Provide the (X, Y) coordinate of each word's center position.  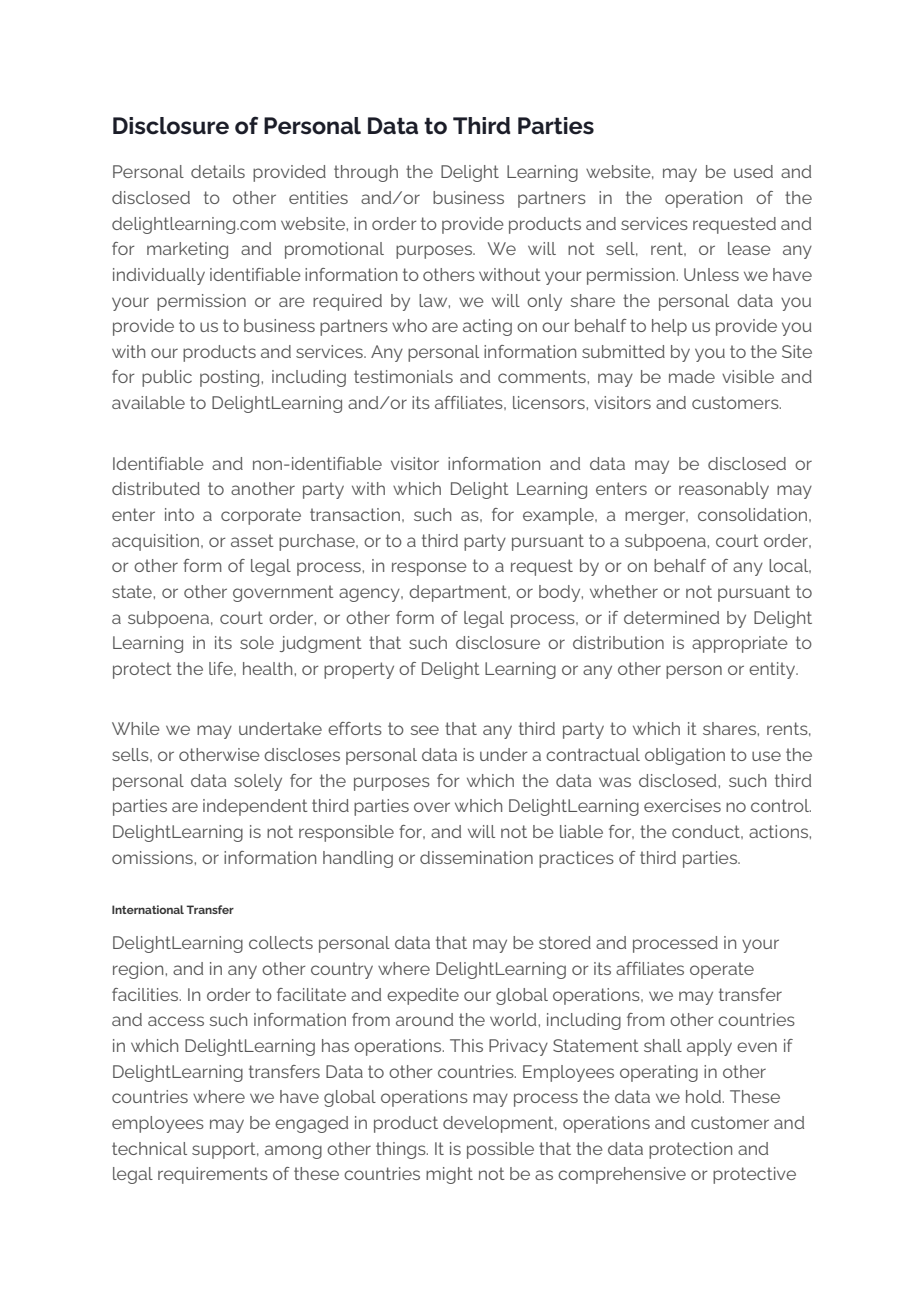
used (753, 171)
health (269, 668)
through (366, 173)
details (218, 171)
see (424, 730)
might (449, 1175)
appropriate (740, 644)
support (225, 1150)
